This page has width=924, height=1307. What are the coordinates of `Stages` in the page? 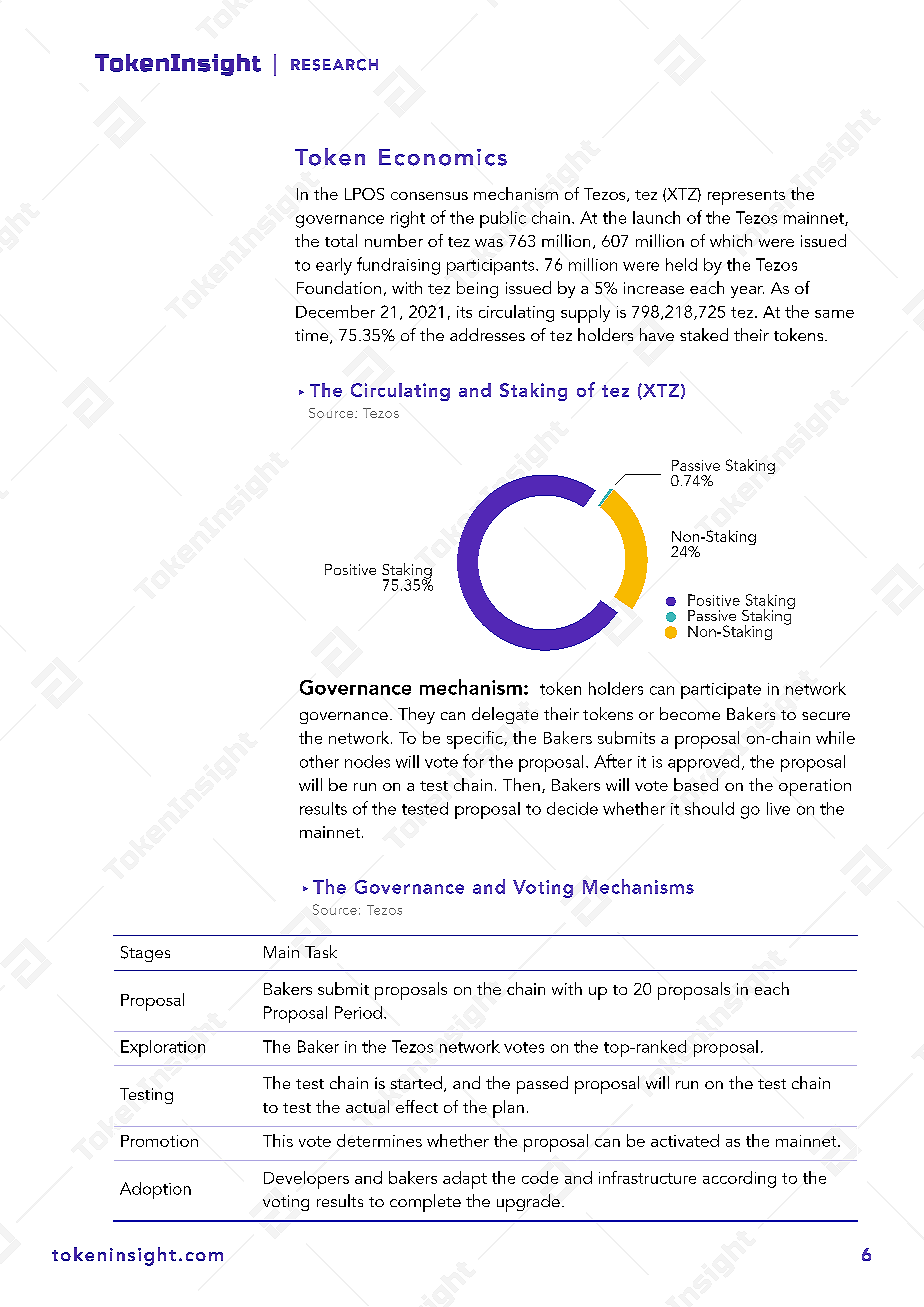 It's located at (145, 954).
